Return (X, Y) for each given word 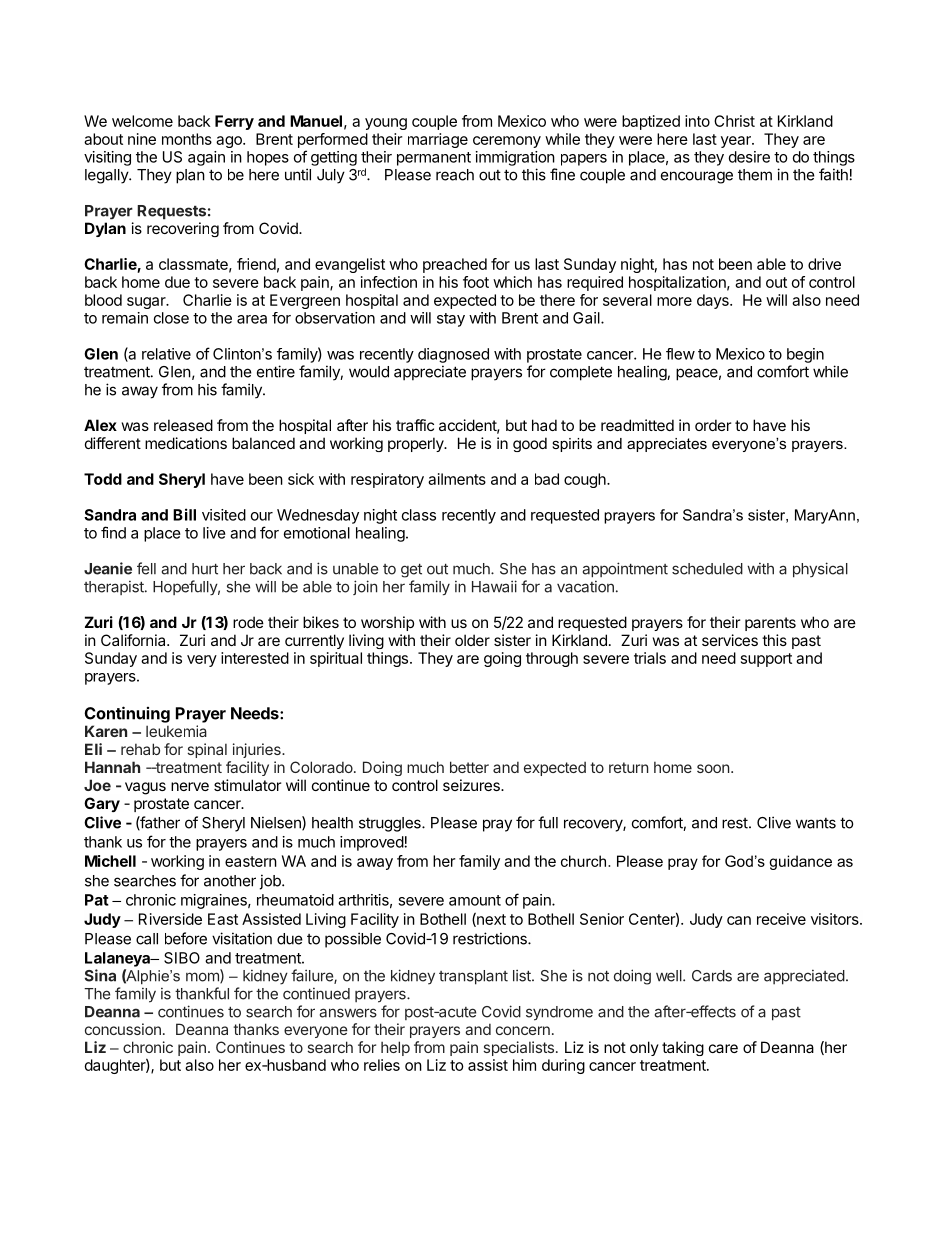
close (171, 318)
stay (451, 320)
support (766, 660)
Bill (184, 514)
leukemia (176, 731)
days (714, 301)
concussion (123, 1029)
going (502, 659)
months (187, 139)
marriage (438, 140)
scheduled (707, 569)
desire (749, 157)
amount (475, 900)
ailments (457, 479)
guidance (800, 862)
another (230, 881)
